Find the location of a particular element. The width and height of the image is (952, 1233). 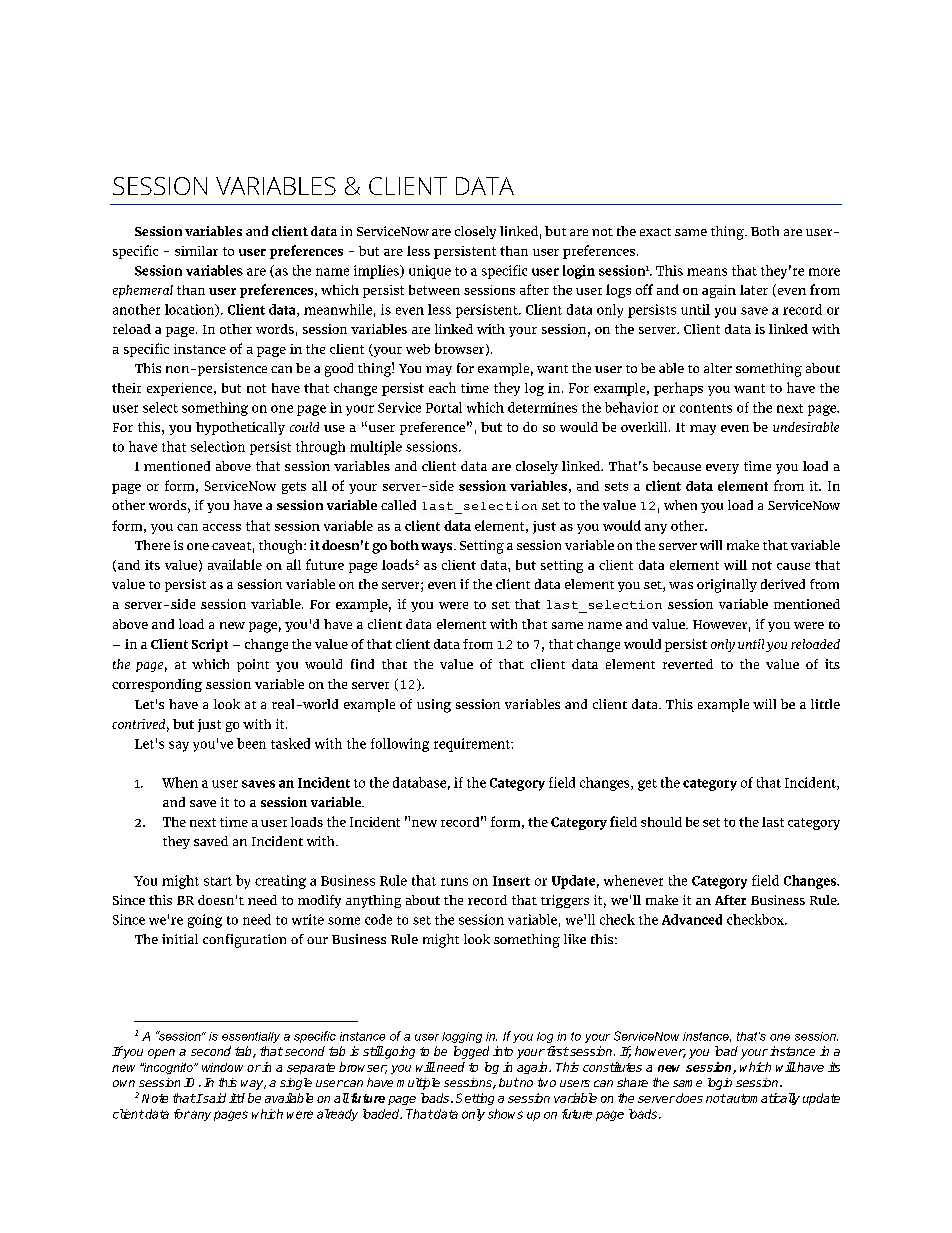

runs is located at coordinates (454, 882).
